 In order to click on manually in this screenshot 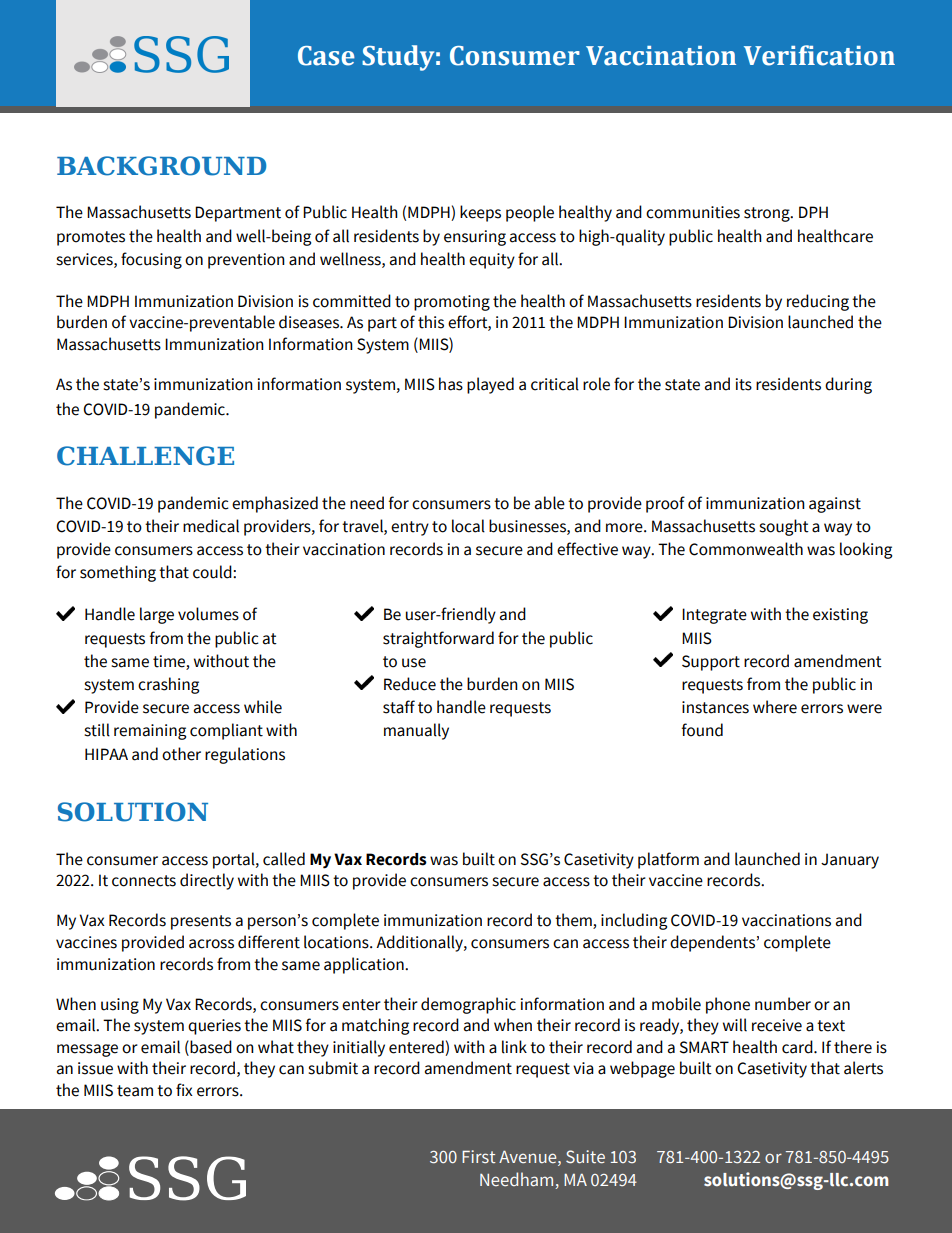, I will do `click(416, 731)`.
